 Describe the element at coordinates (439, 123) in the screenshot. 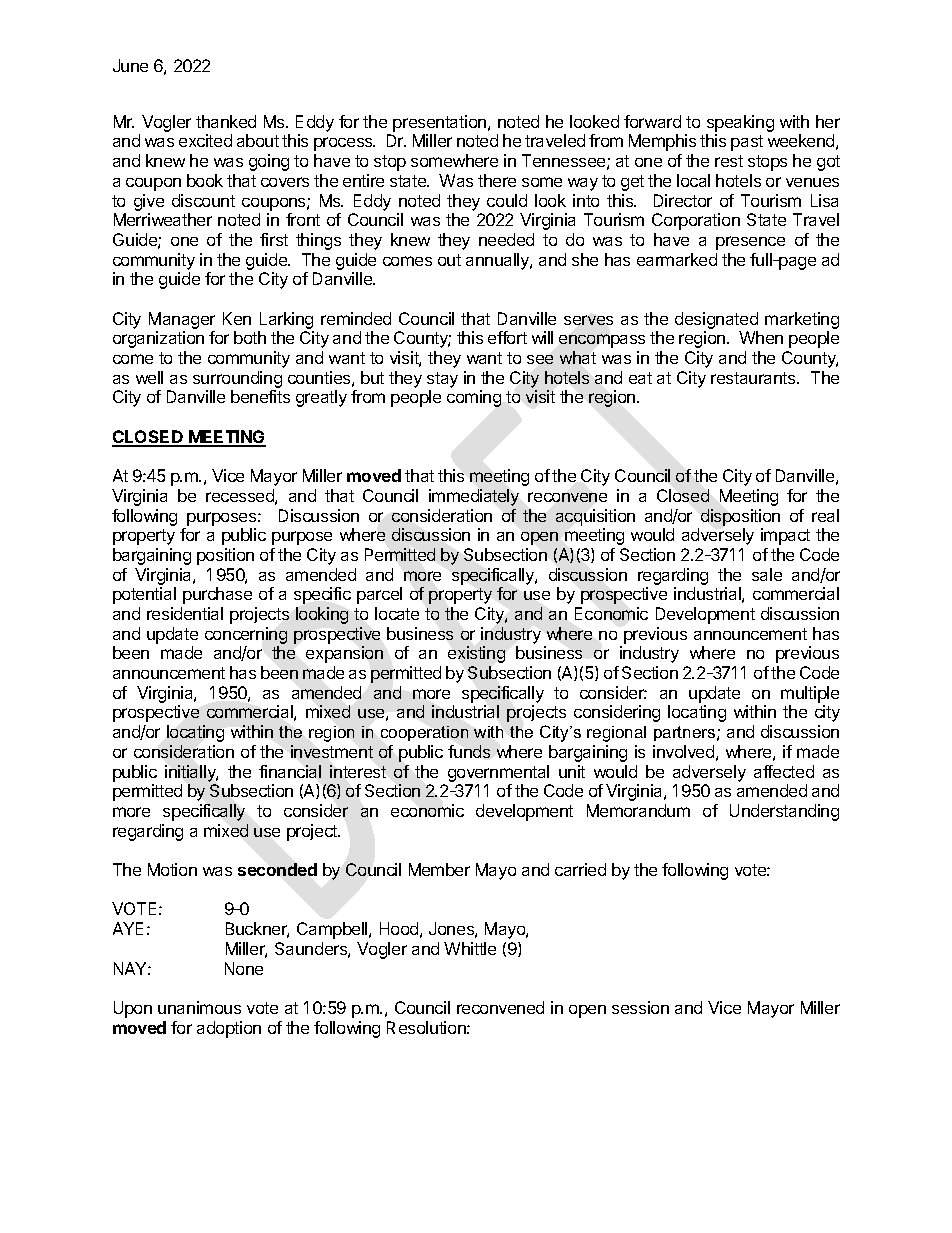

I see `presentation` at that location.
